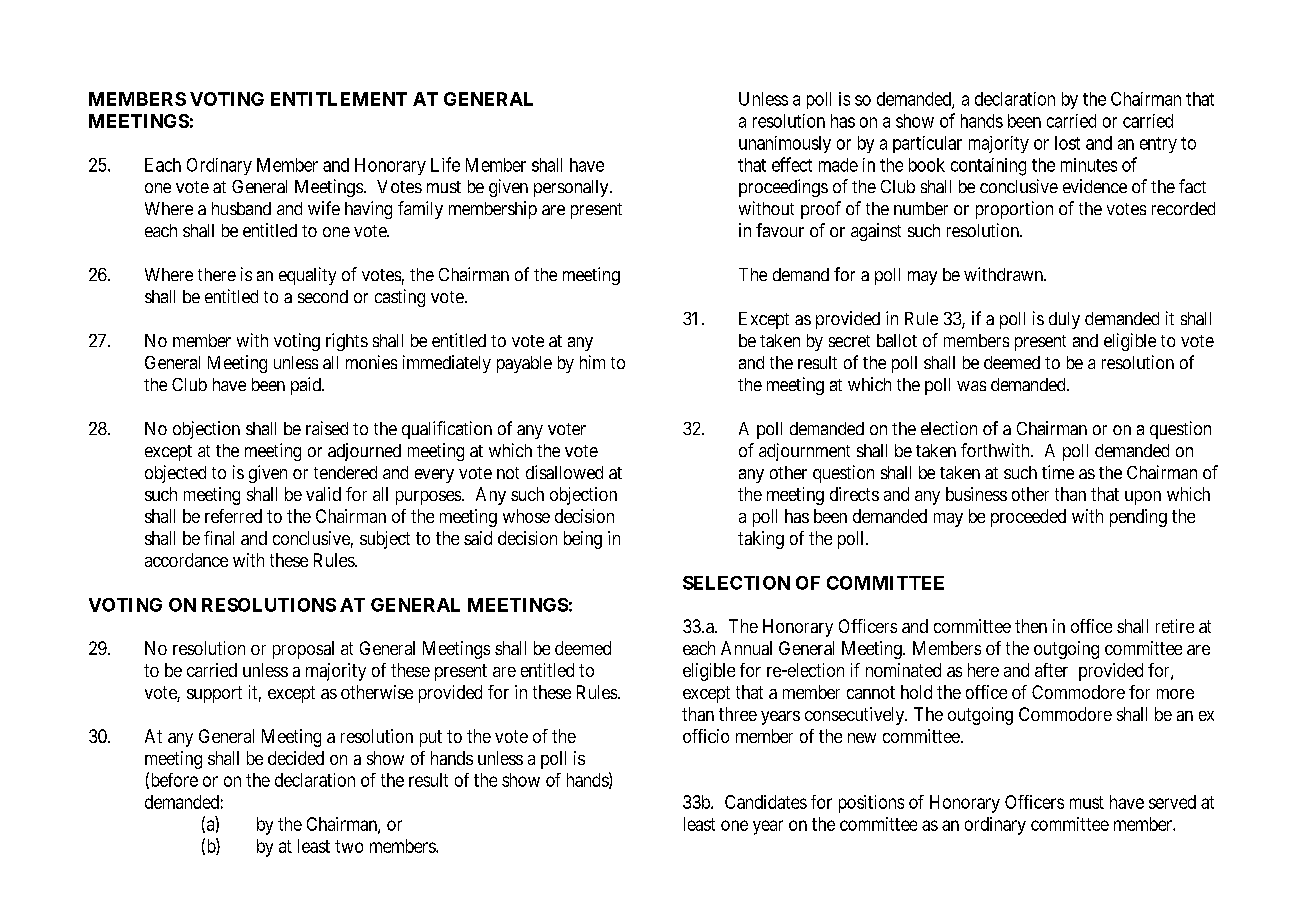 Image resolution: width=1308 pixels, height=924 pixels. I want to click on after, so click(1051, 670).
